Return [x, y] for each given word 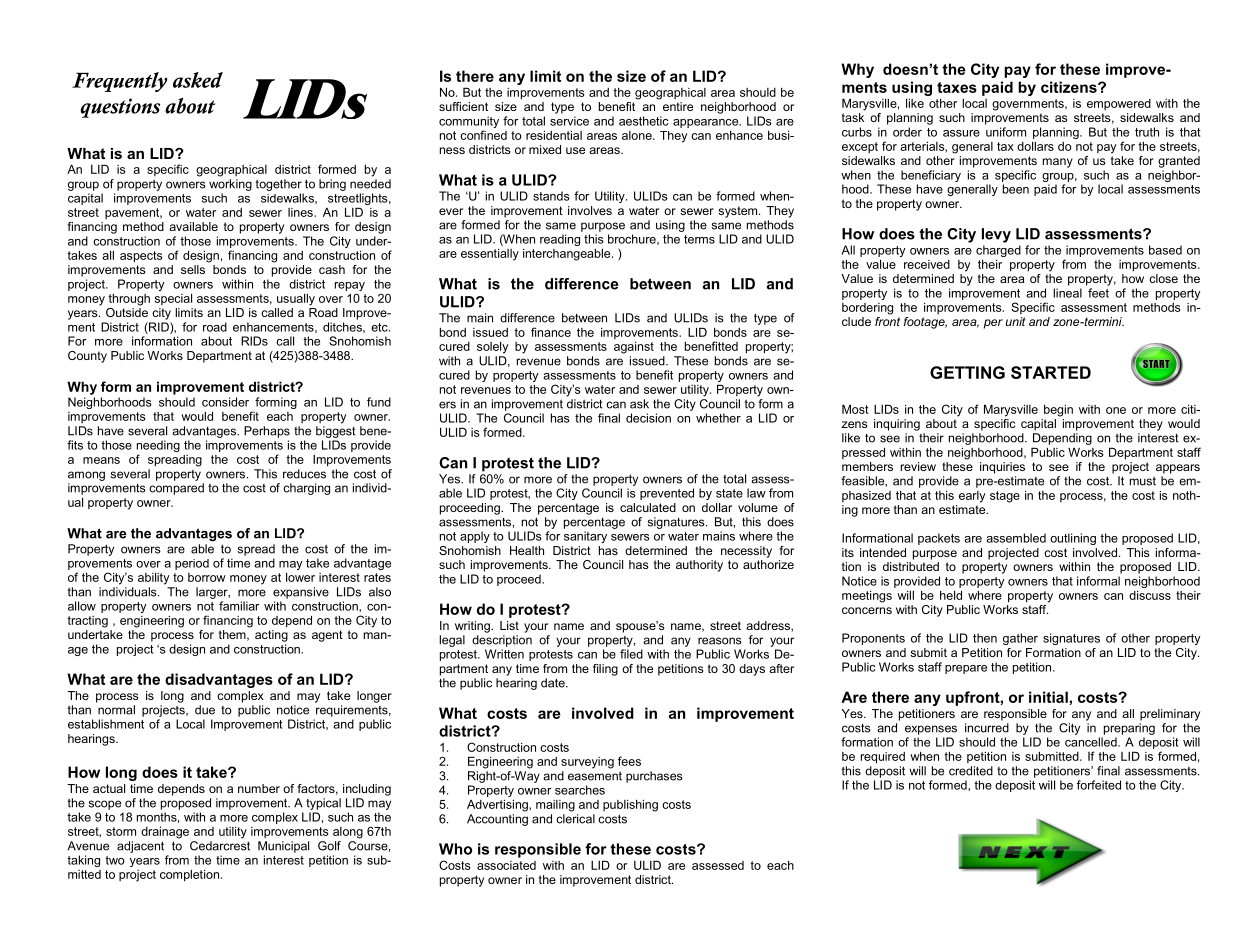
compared [176, 489]
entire [678, 106]
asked [198, 80]
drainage [165, 833]
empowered [1119, 104]
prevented [667, 494]
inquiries [1002, 468]
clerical [575, 819]
